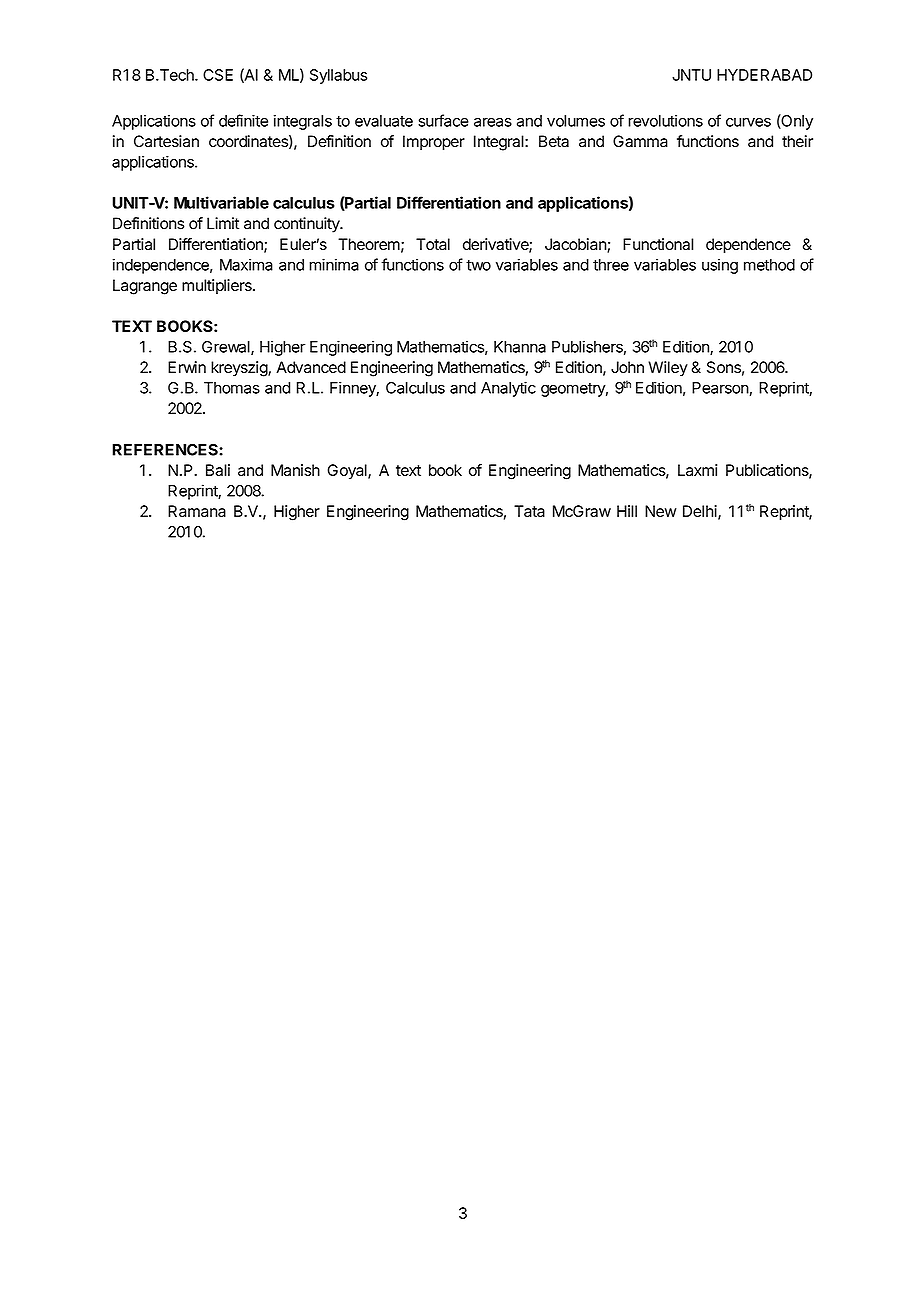  What do you see at coordinates (218, 75) in the document?
I see `CSE` at bounding box center [218, 75].
